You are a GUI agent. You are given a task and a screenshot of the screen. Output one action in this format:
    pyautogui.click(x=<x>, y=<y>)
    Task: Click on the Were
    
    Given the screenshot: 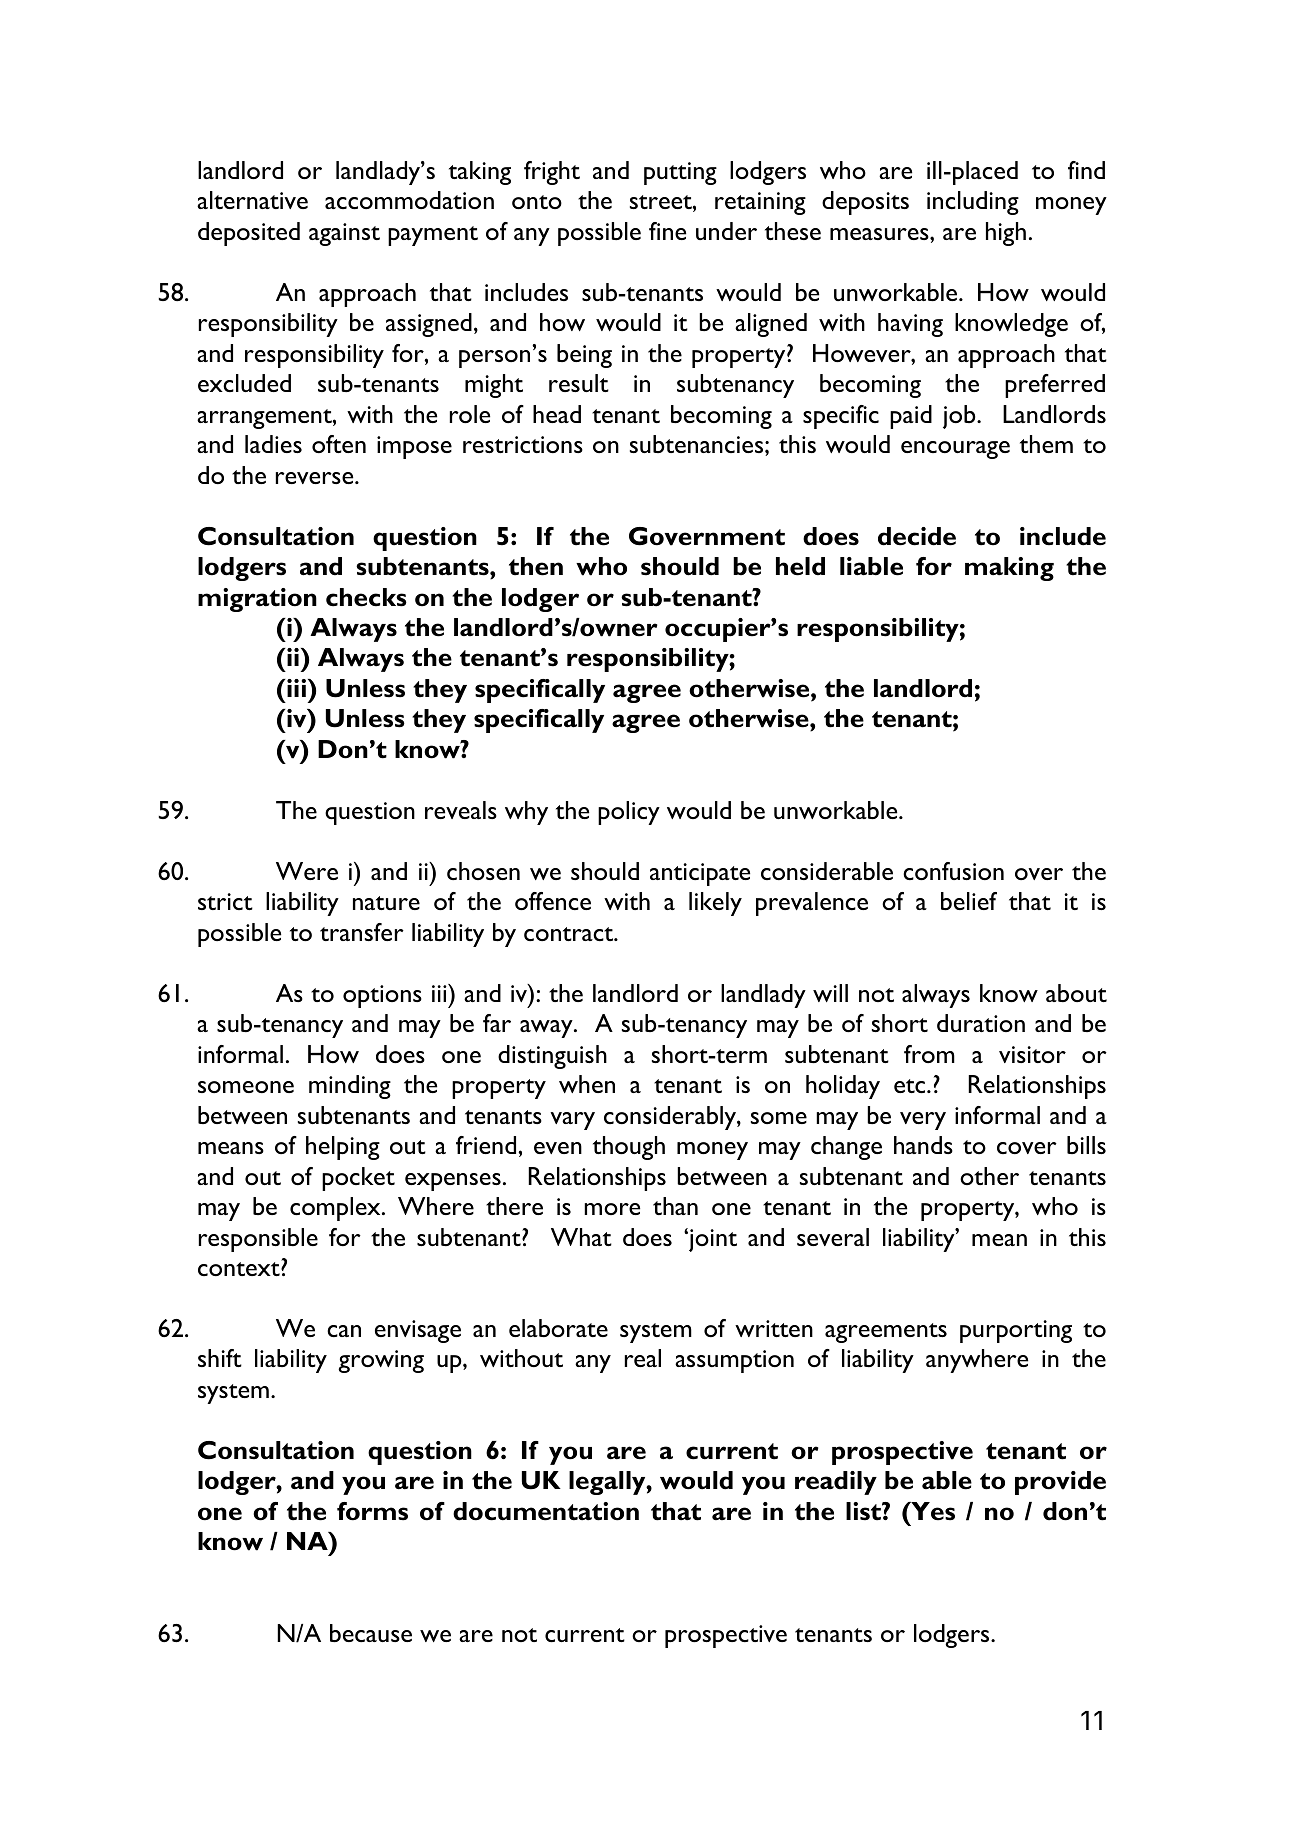 What is the action you would take?
    pyautogui.click(x=307, y=871)
